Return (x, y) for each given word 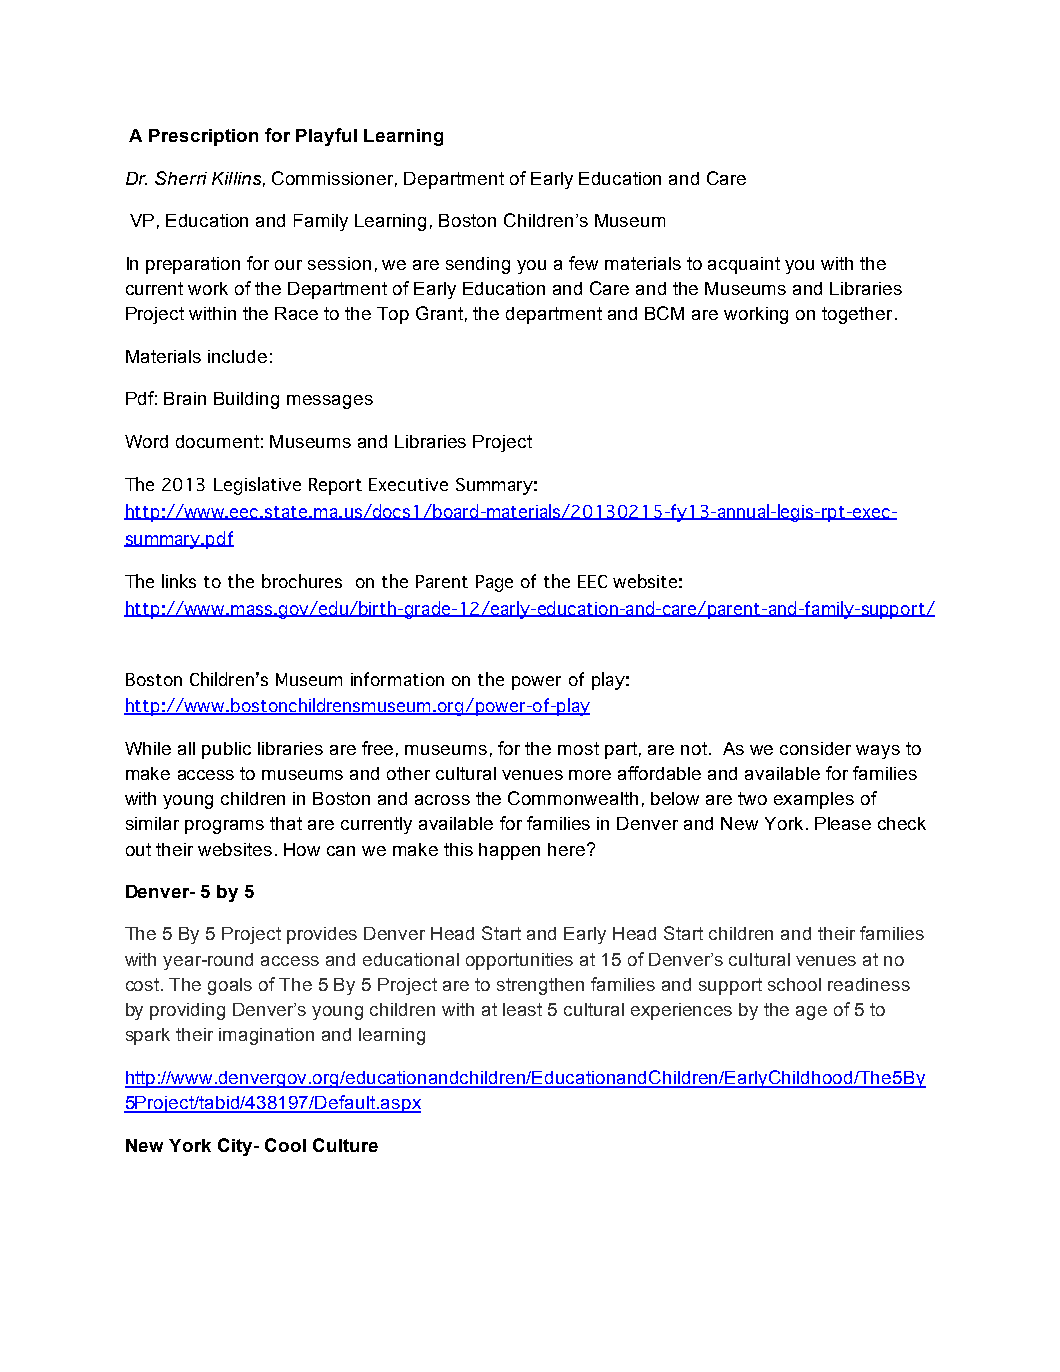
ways (878, 752)
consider (815, 748)
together (857, 315)
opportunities (519, 961)
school (794, 984)
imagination (266, 1036)
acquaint (744, 265)
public (226, 750)
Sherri (181, 178)
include (237, 356)
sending (478, 265)
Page (494, 583)
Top (393, 315)
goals (230, 986)
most (578, 748)
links (179, 581)
